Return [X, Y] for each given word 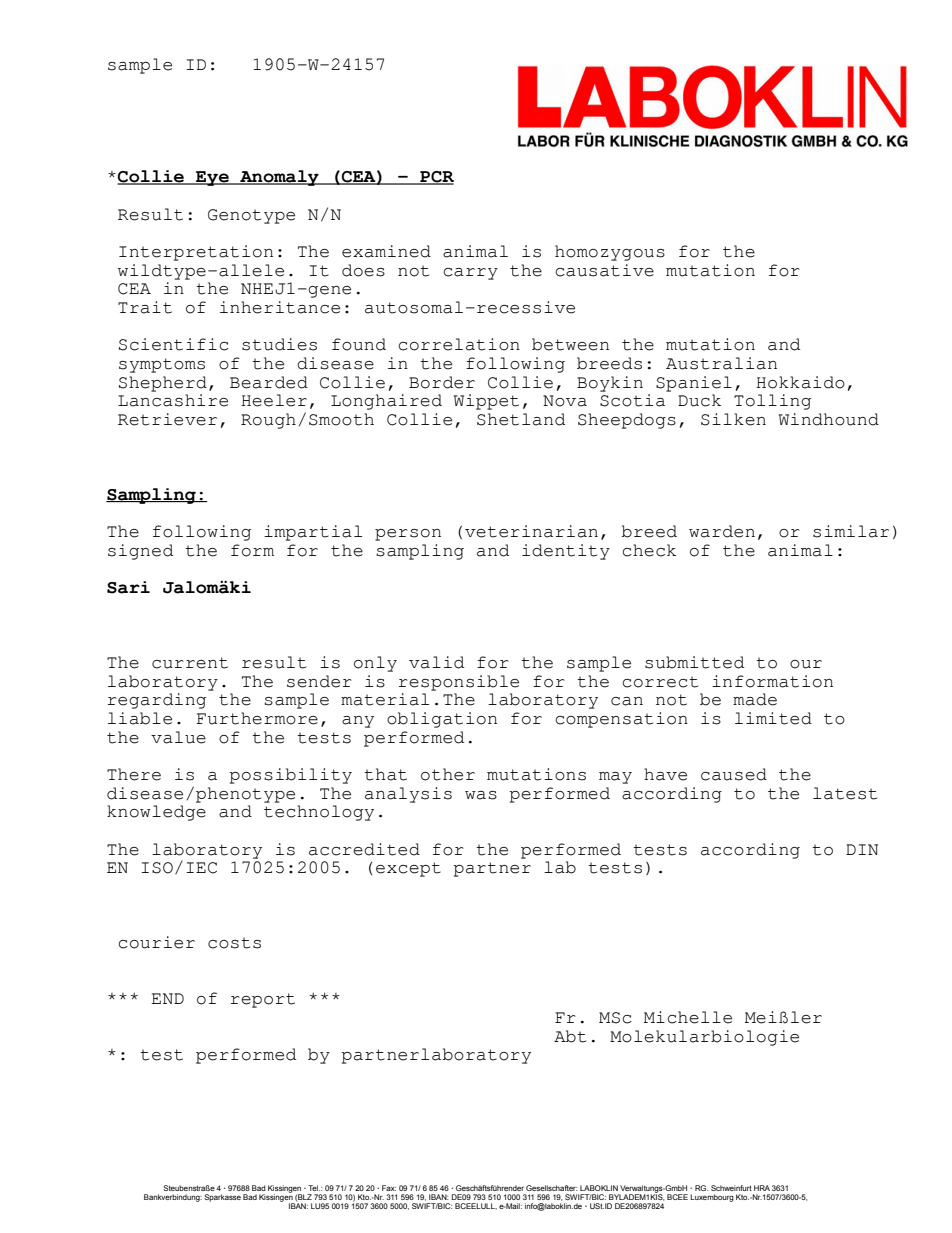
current [190, 663]
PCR [436, 178]
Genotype [251, 216]
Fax [389, 1188]
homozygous [610, 253]
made [755, 699]
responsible [459, 683]
